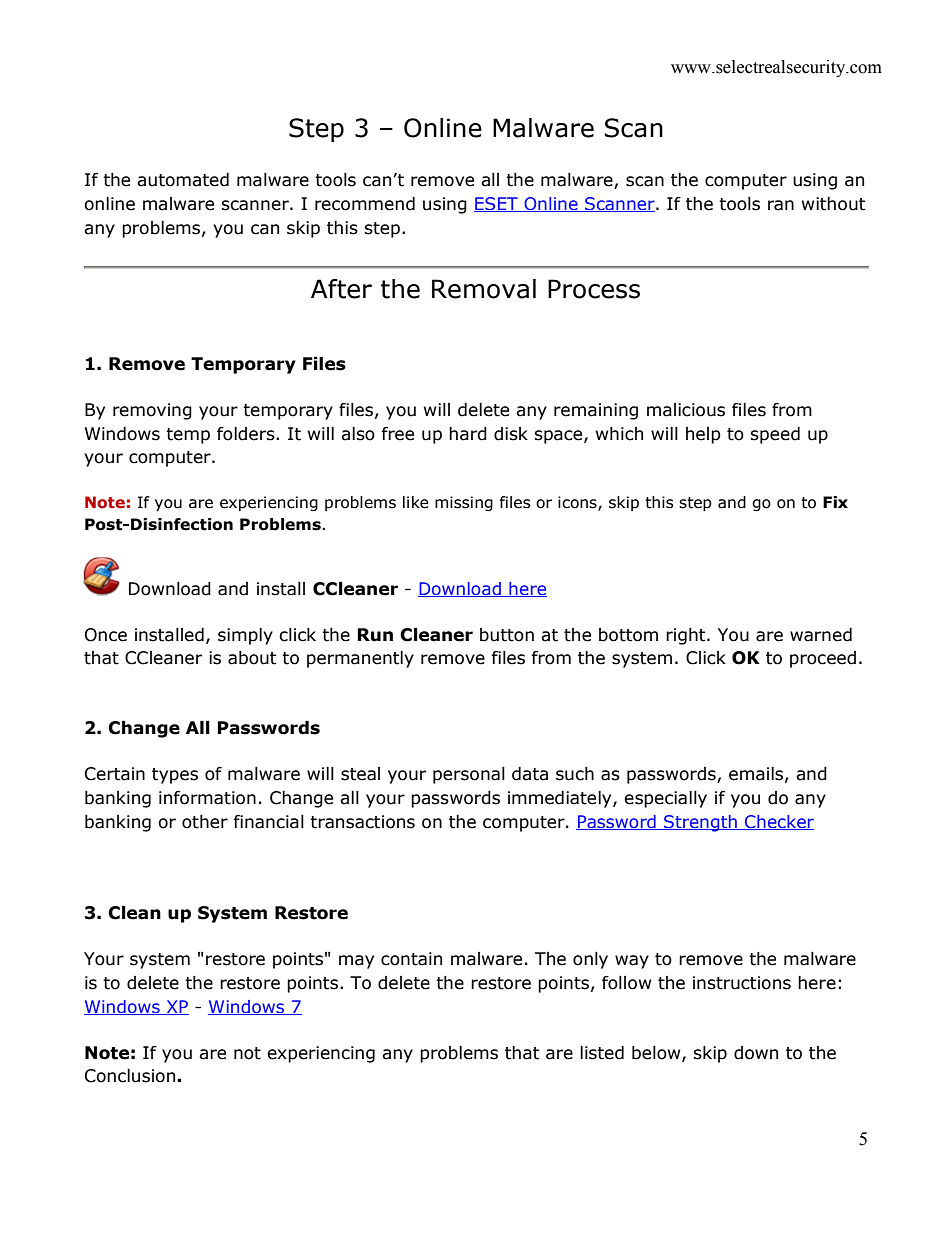 Image resolution: width=952 pixels, height=1233 pixels. What do you see at coordinates (775, 435) in the page?
I see `speed` at bounding box center [775, 435].
